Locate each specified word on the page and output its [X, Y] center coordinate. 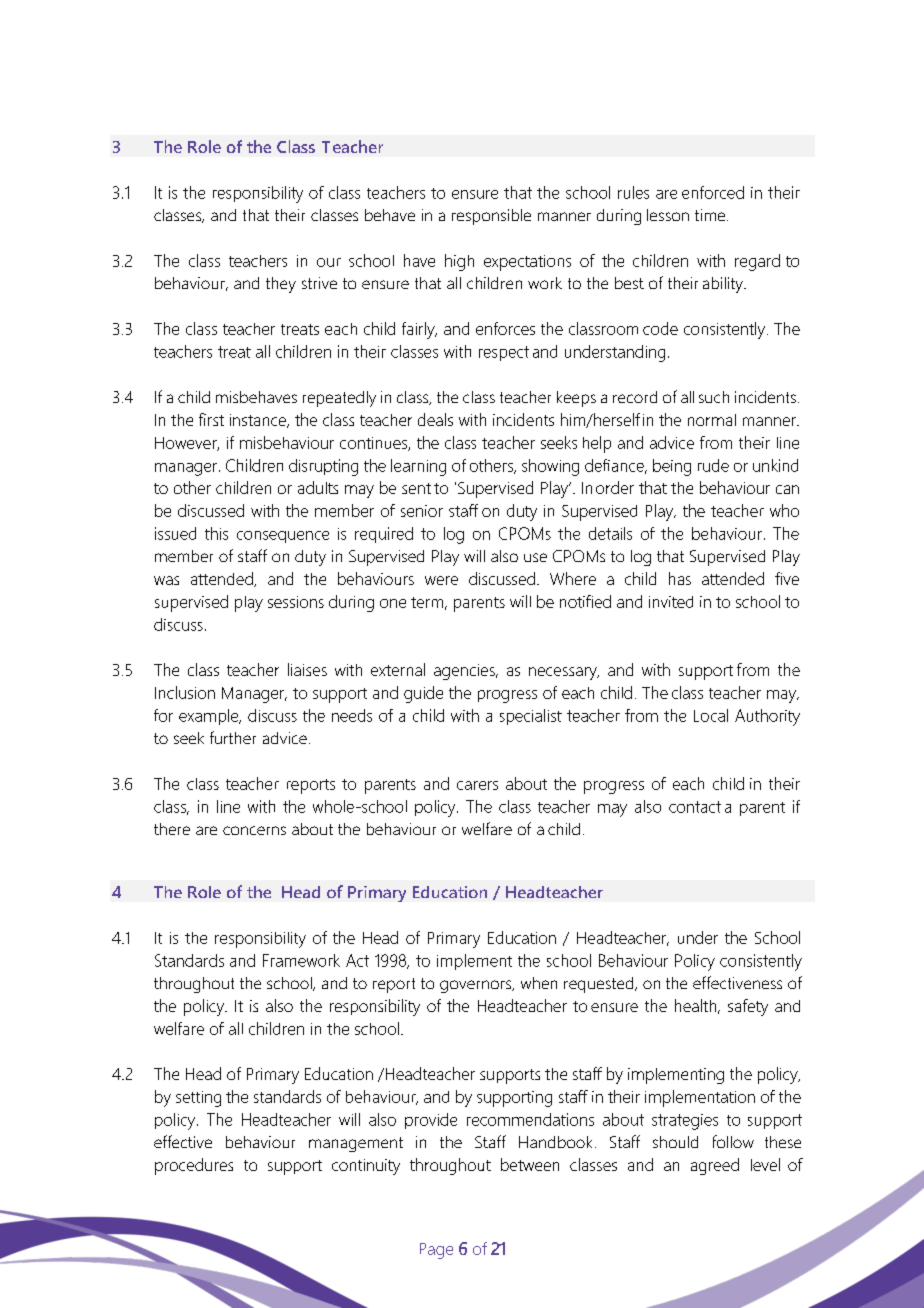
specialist [531, 717]
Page [436, 1251]
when [539, 983]
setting [198, 1099]
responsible [491, 217]
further [233, 737]
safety [748, 1007]
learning [418, 467]
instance [259, 421]
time [710, 215]
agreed [715, 1166]
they [281, 285]
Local [711, 715]
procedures [194, 1166]
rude [713, 465]
